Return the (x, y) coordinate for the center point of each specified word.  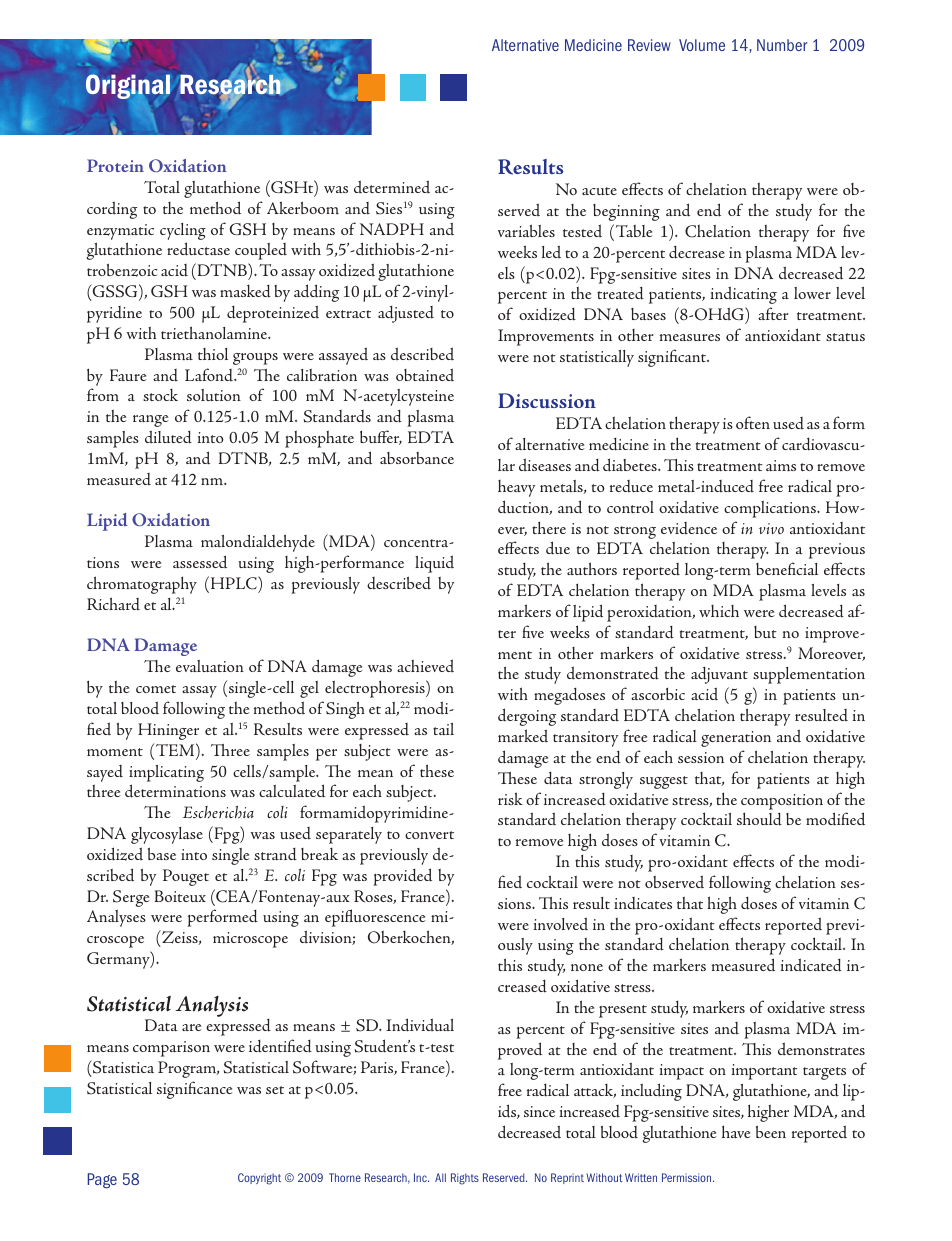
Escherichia (218, 812)
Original (128, 88)
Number (782, 45)
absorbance (417, 458)
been (771, 1131)
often (753, 422)
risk (510, 798)
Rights (465, 1179)
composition (782, 802)
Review (649, 45)
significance (195, 1090)
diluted (168, 437)
